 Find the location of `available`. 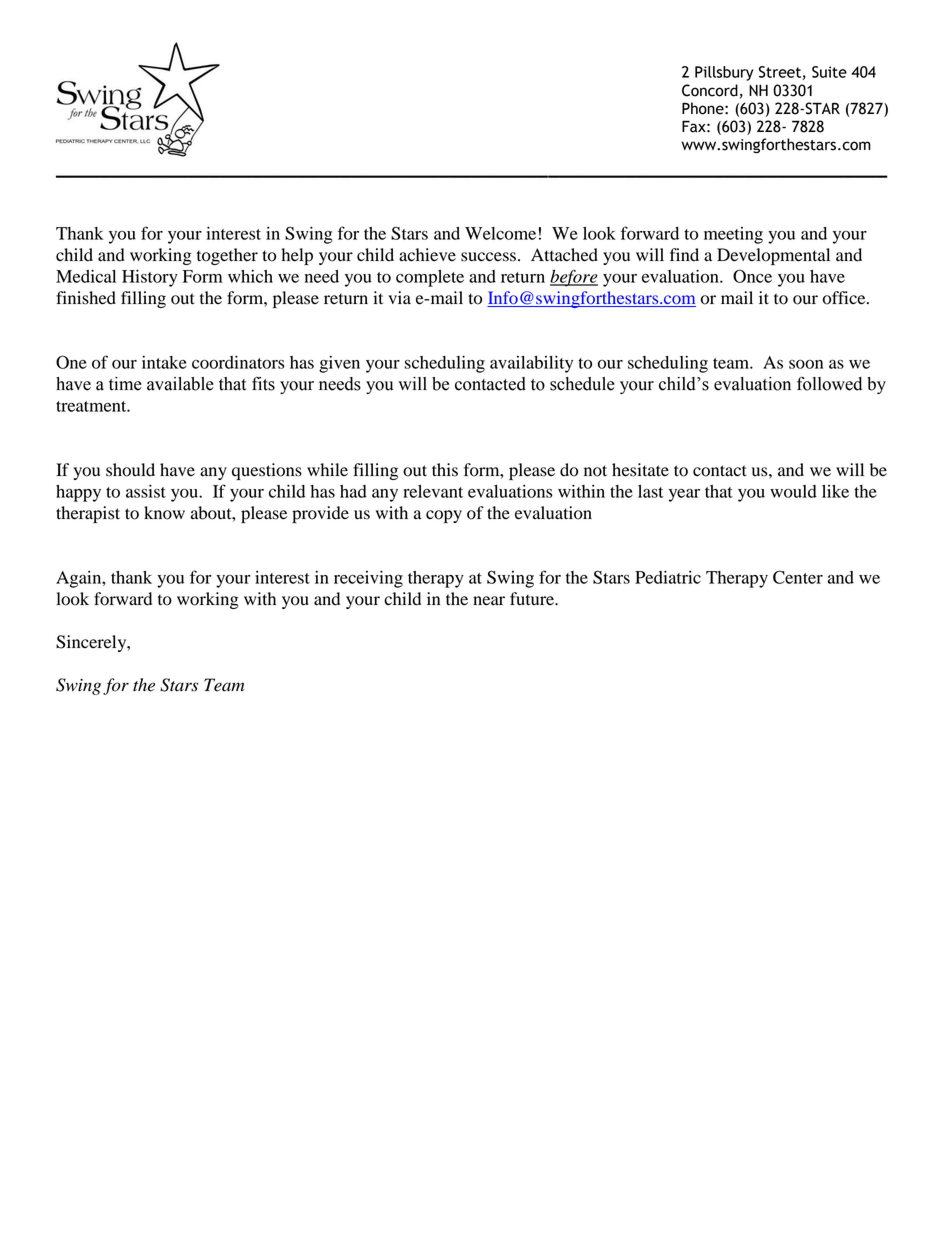

available is located at coordinates (180, 384).
